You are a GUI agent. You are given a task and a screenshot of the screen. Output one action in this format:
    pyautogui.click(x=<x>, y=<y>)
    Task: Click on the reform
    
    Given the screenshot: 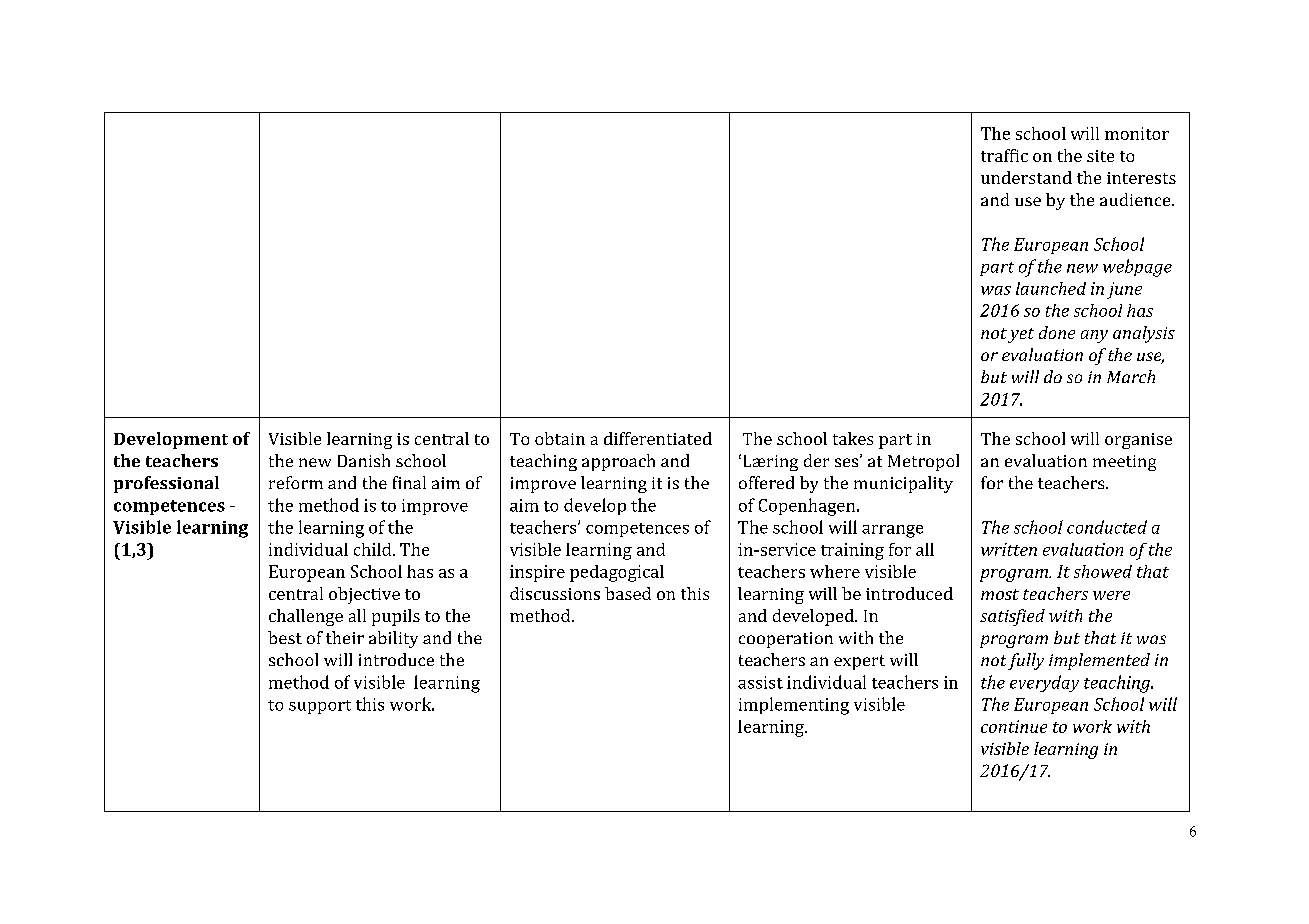 What is the action you would take?
    pyautogui.click(x=296, y=482)
